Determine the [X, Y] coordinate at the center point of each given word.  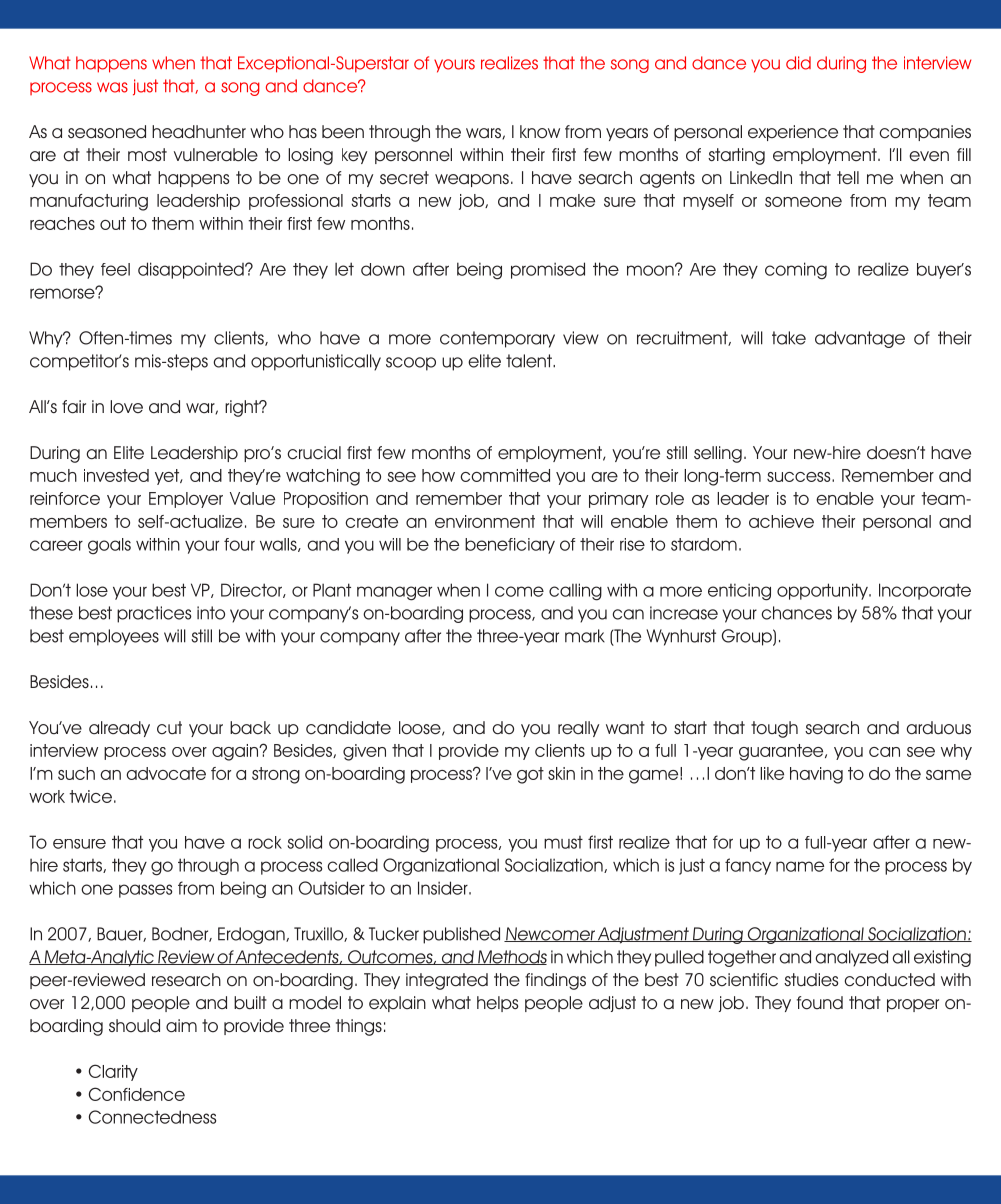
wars [484, 133]
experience [793, 133]
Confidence [137, 1094]
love [126, 407]
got [530, 775]
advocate [166, 773]
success [800, 477]
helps [497, 1004]
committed [505, 475]
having [816, 775]
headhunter [199, 132]
